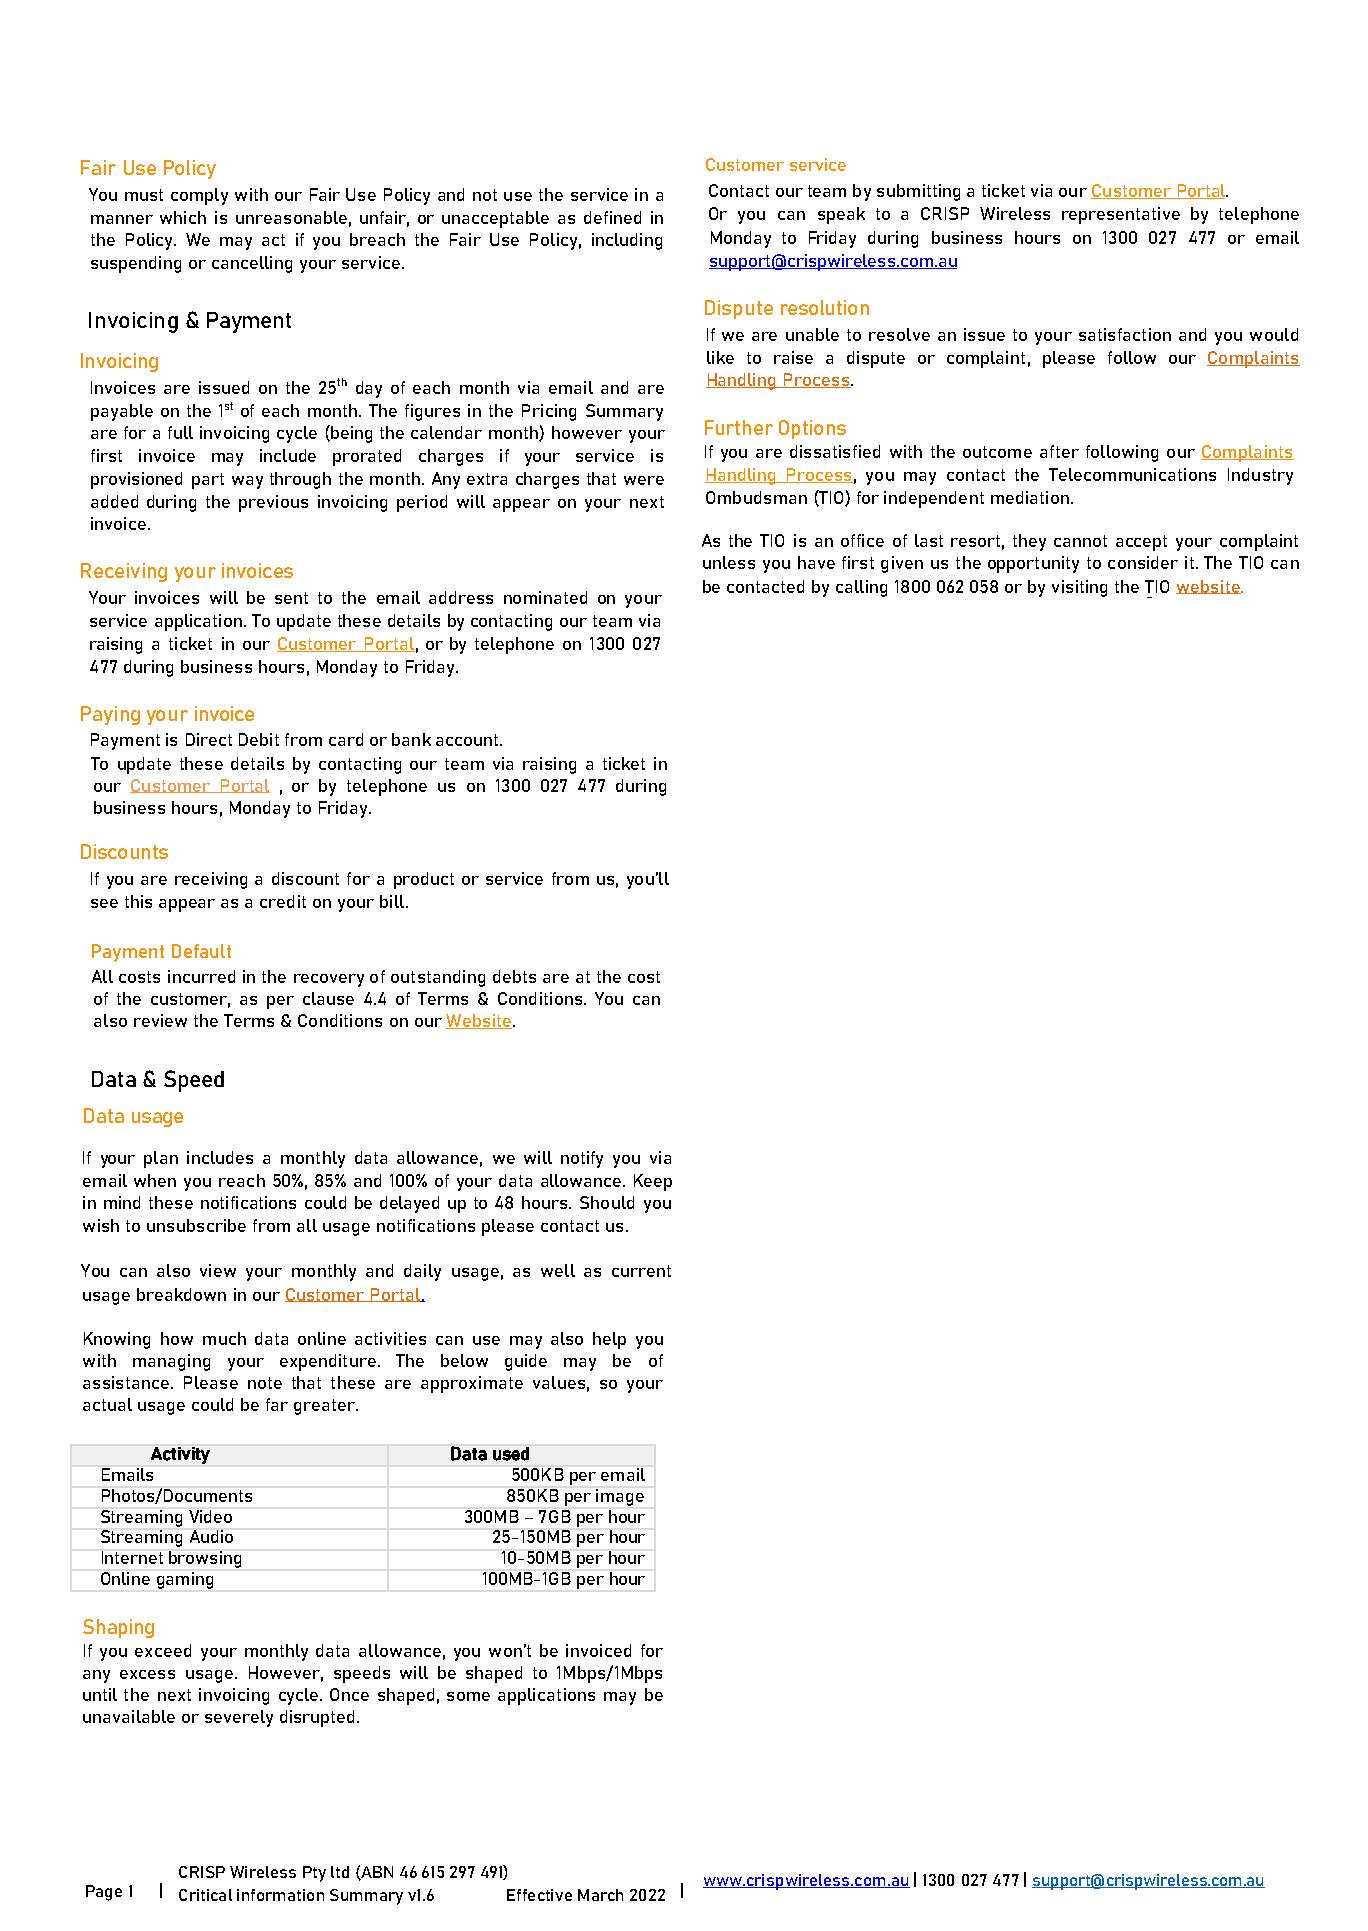  I want to click on March, so click(600, 1895).
